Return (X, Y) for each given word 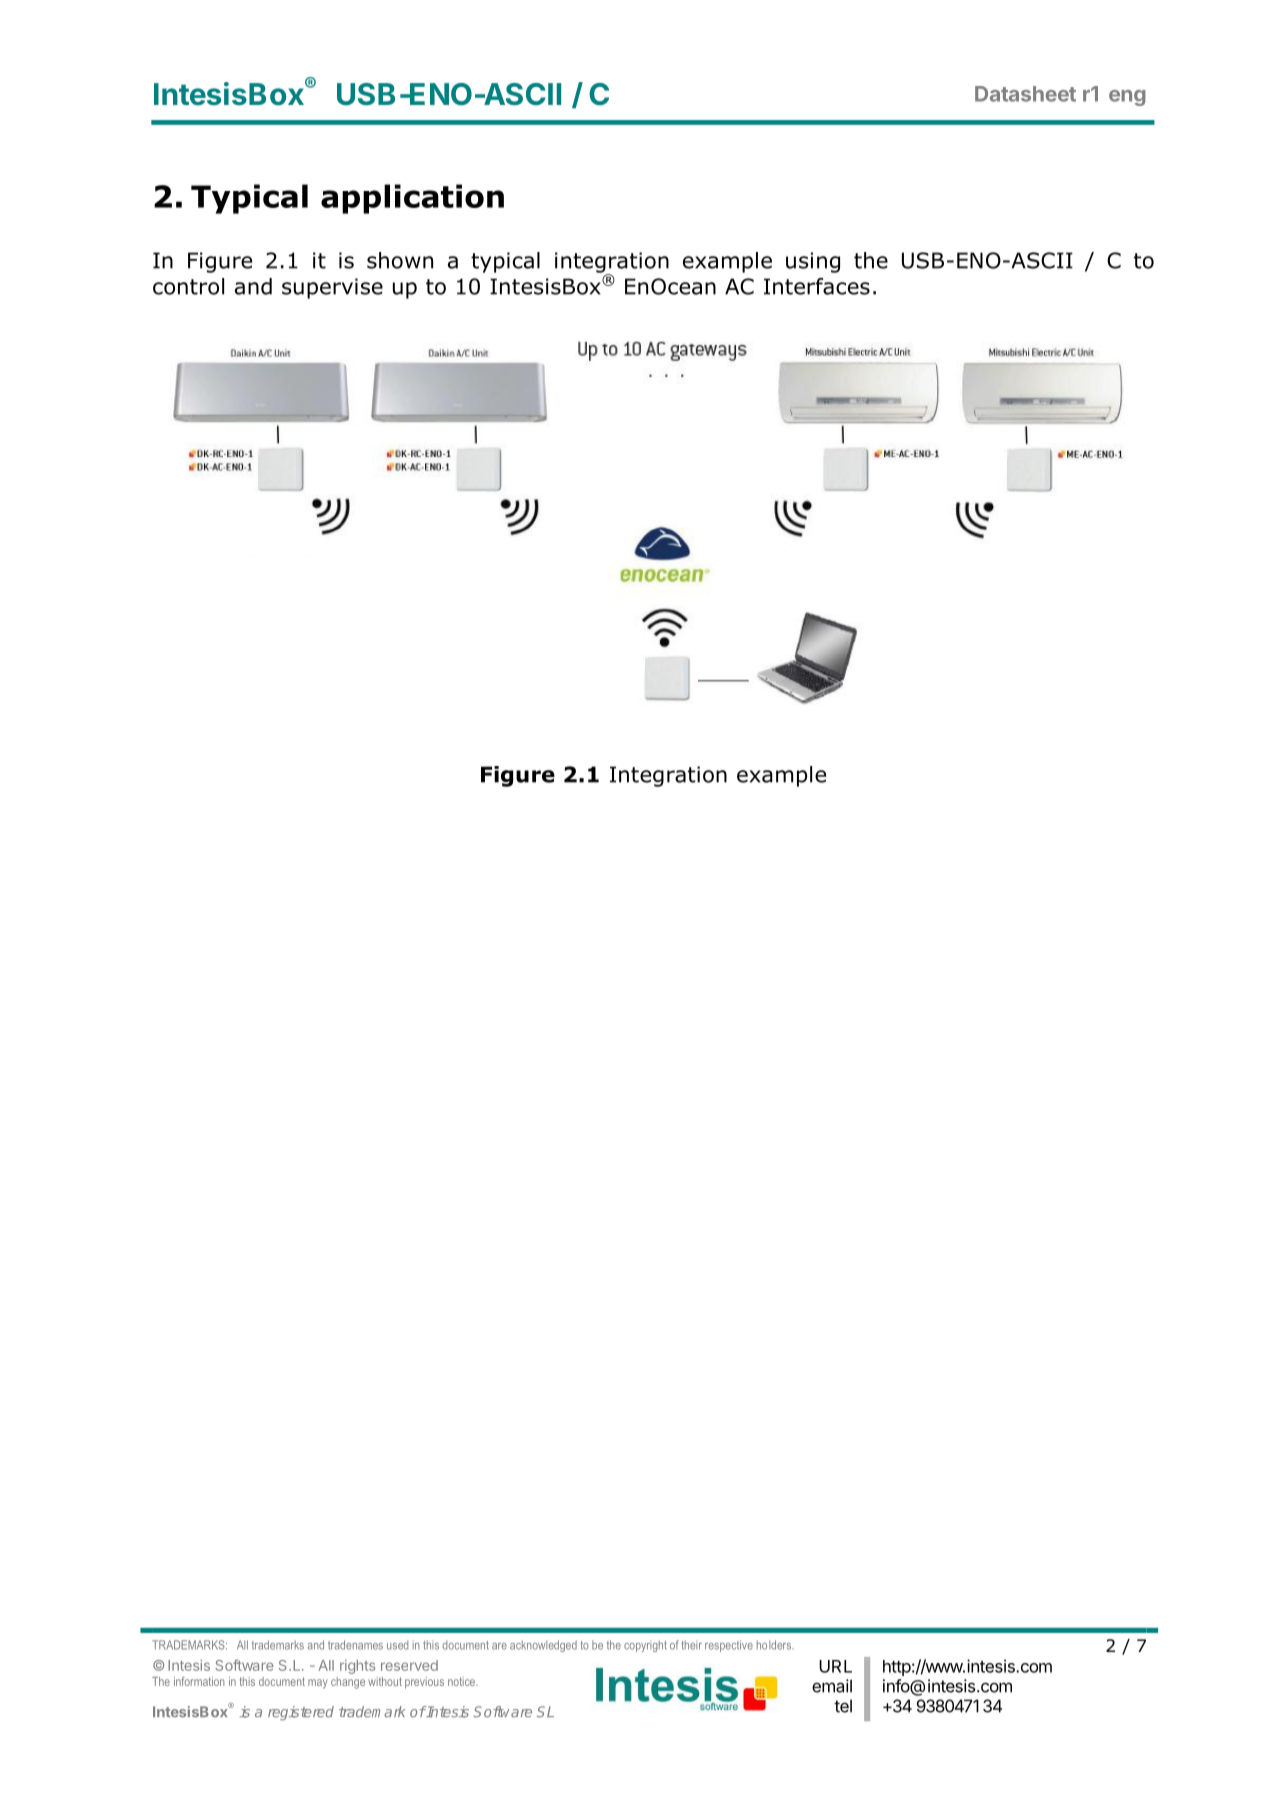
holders (775, 1645)
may (318, 1684)
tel (843, 1706)
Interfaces (817, 286)
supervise (332, 288)
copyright (645, 1646)
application (412, 199)
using (813, 262)
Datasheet (1025, 94)
